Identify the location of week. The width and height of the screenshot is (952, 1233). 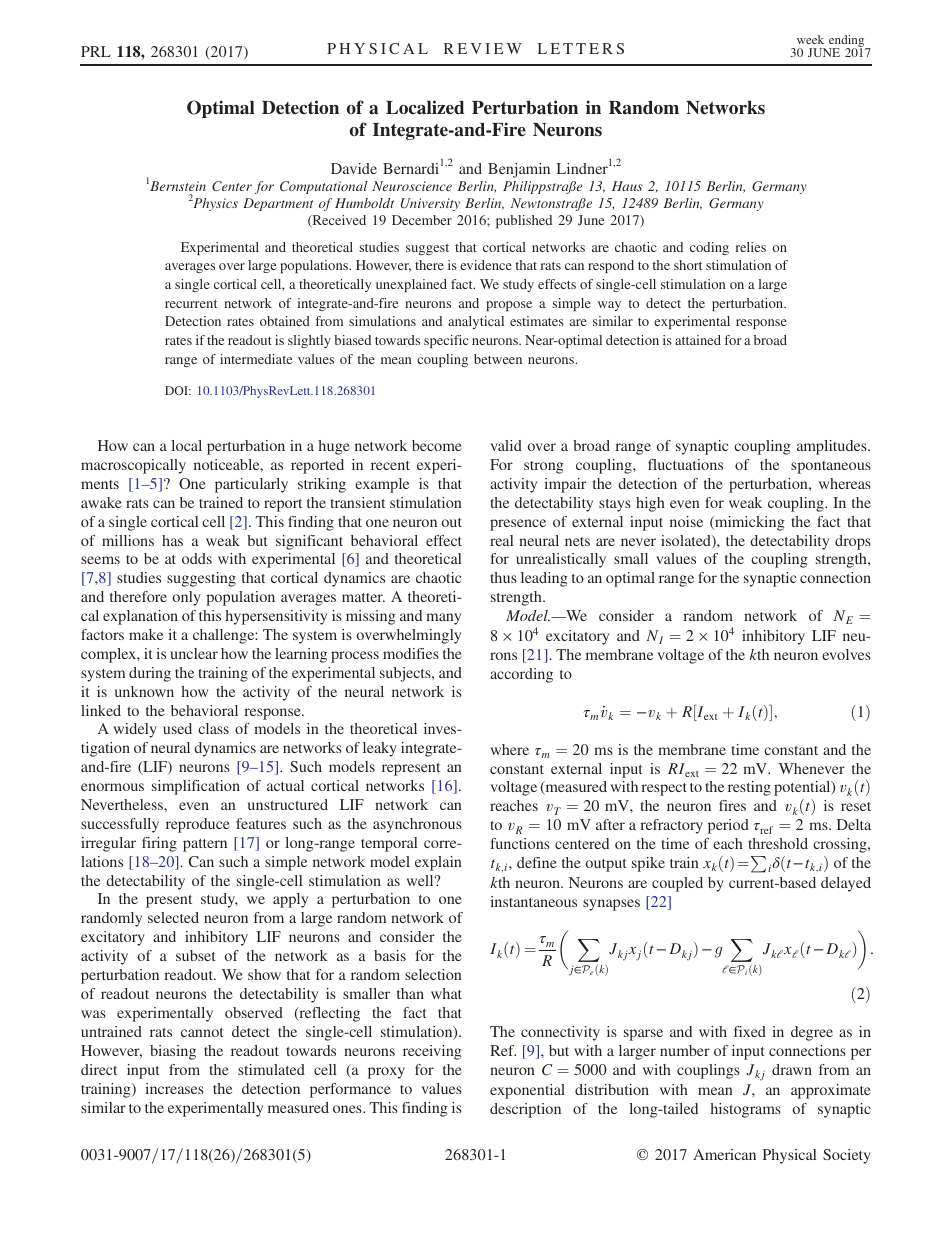
(810, 39).
